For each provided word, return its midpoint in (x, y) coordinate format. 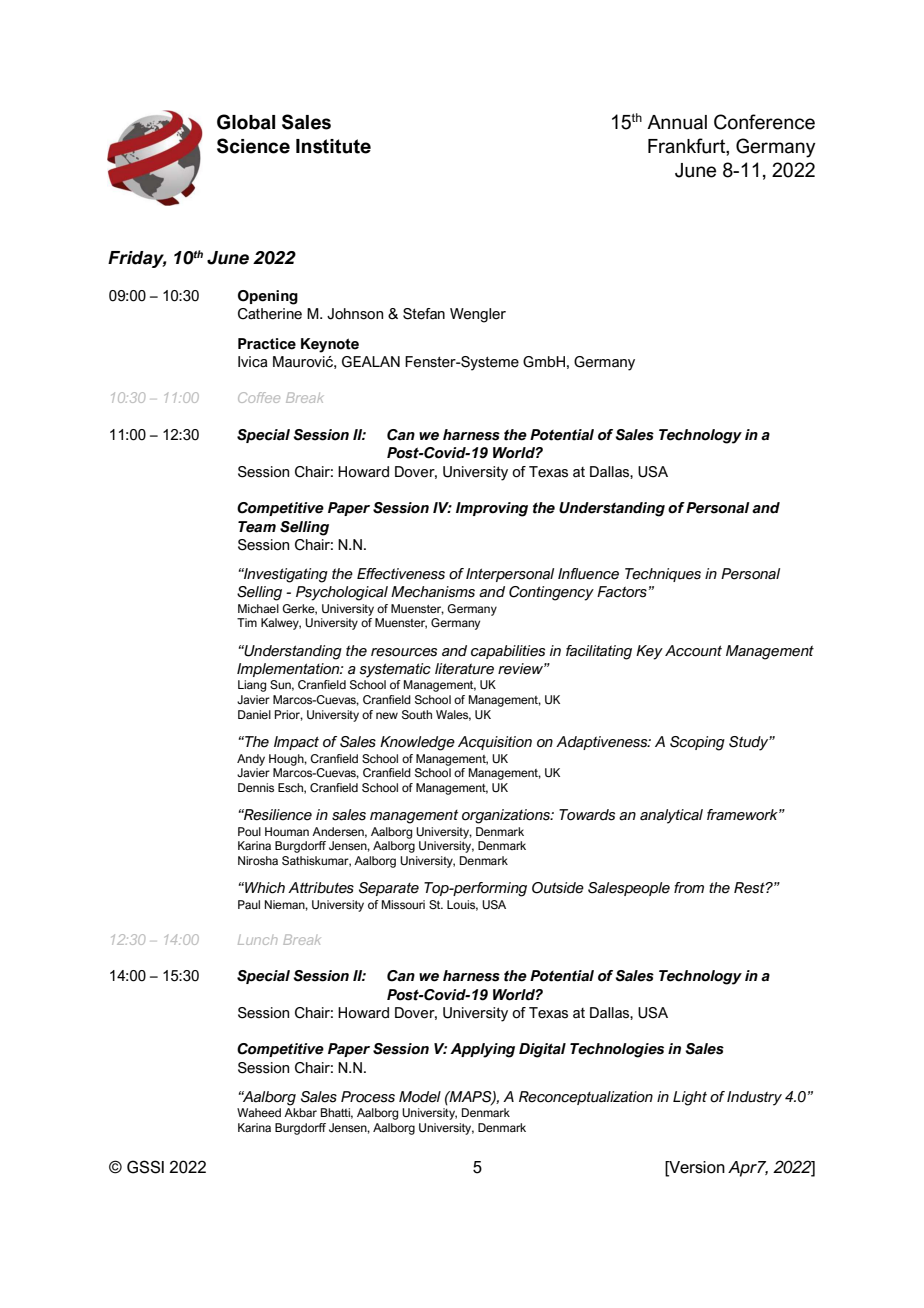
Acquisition (495, 743)
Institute (333, 146)
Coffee (259, 397)
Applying (482, 1050)
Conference (764, 122)
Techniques (663, 575)
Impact (296, 743)
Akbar (300, 1112)
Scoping (697, 743)
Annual (677, 122)
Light (690, 1098)
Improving (492, 509)
